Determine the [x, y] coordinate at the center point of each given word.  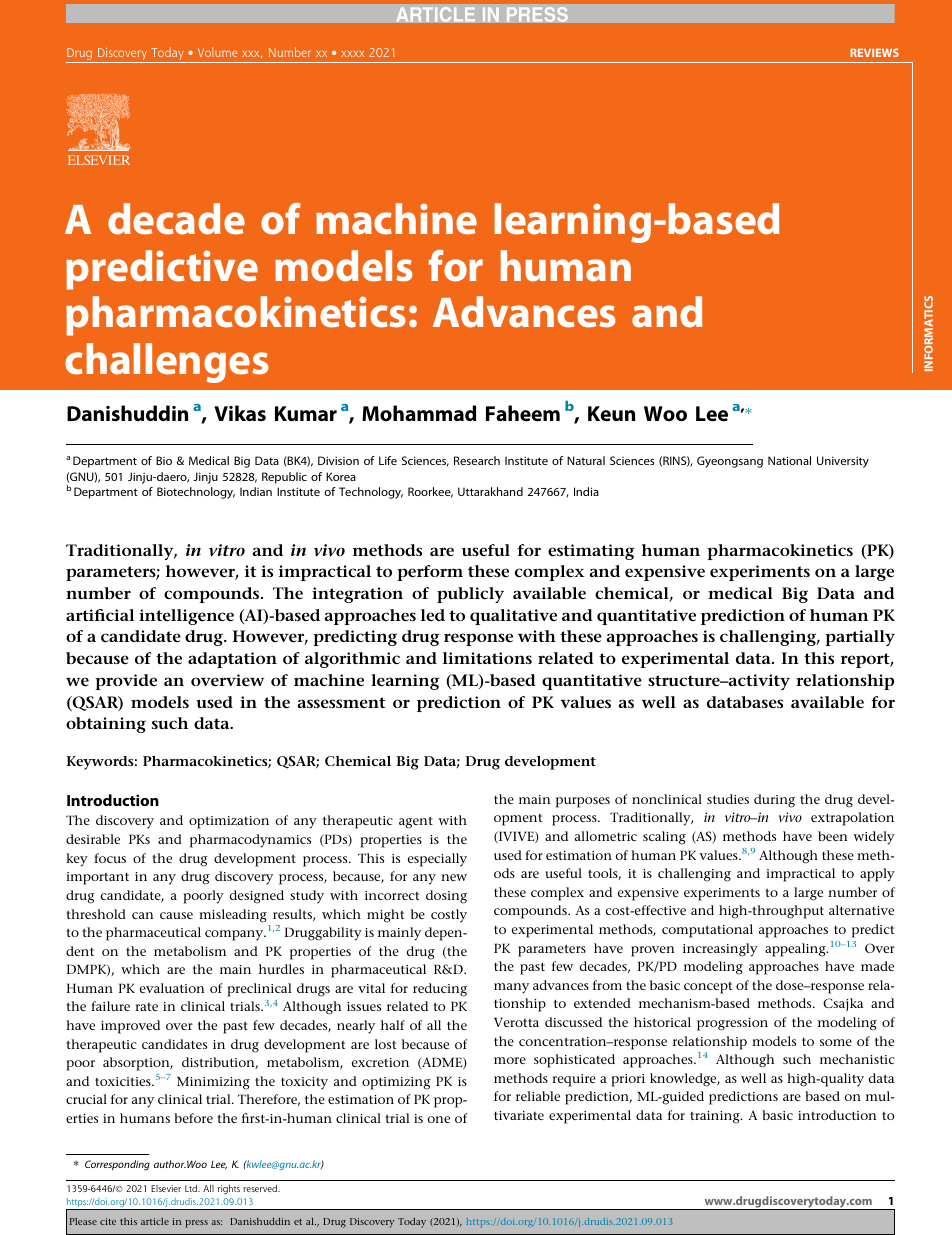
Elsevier [166, 1188]
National [789, 460]
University [843, 462]
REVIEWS [874, 52]
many [511, 988]
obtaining [106, 725]
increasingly [720, 950]
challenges [167, 363]
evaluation [171, 988]
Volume [217, 52]
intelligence [186, 617]
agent [416, 822]
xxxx [352, 54]
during [774, 801]
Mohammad [419, 413]
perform [430, 573]
